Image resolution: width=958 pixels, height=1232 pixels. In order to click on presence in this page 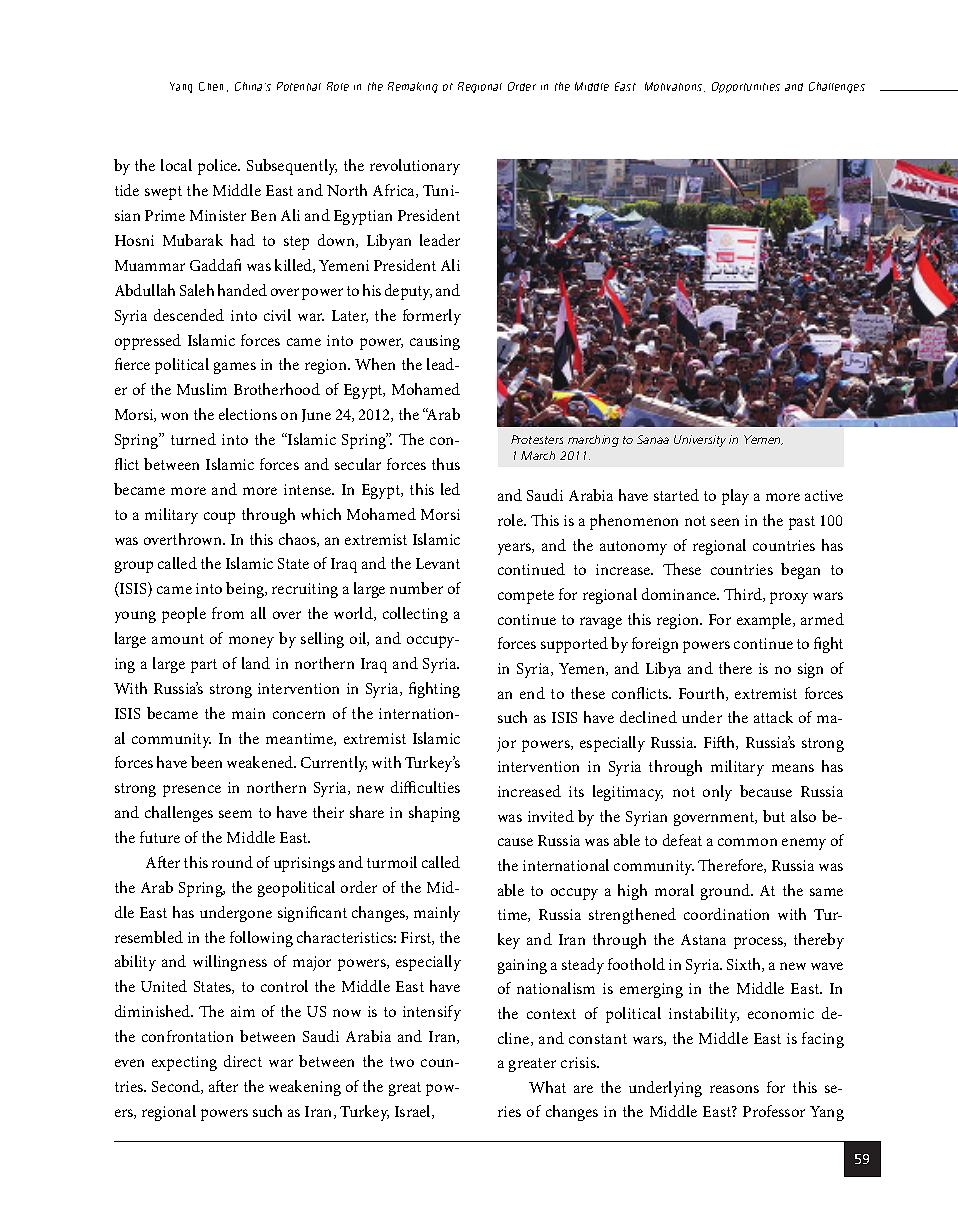, I will do `click(192, 791)`.
